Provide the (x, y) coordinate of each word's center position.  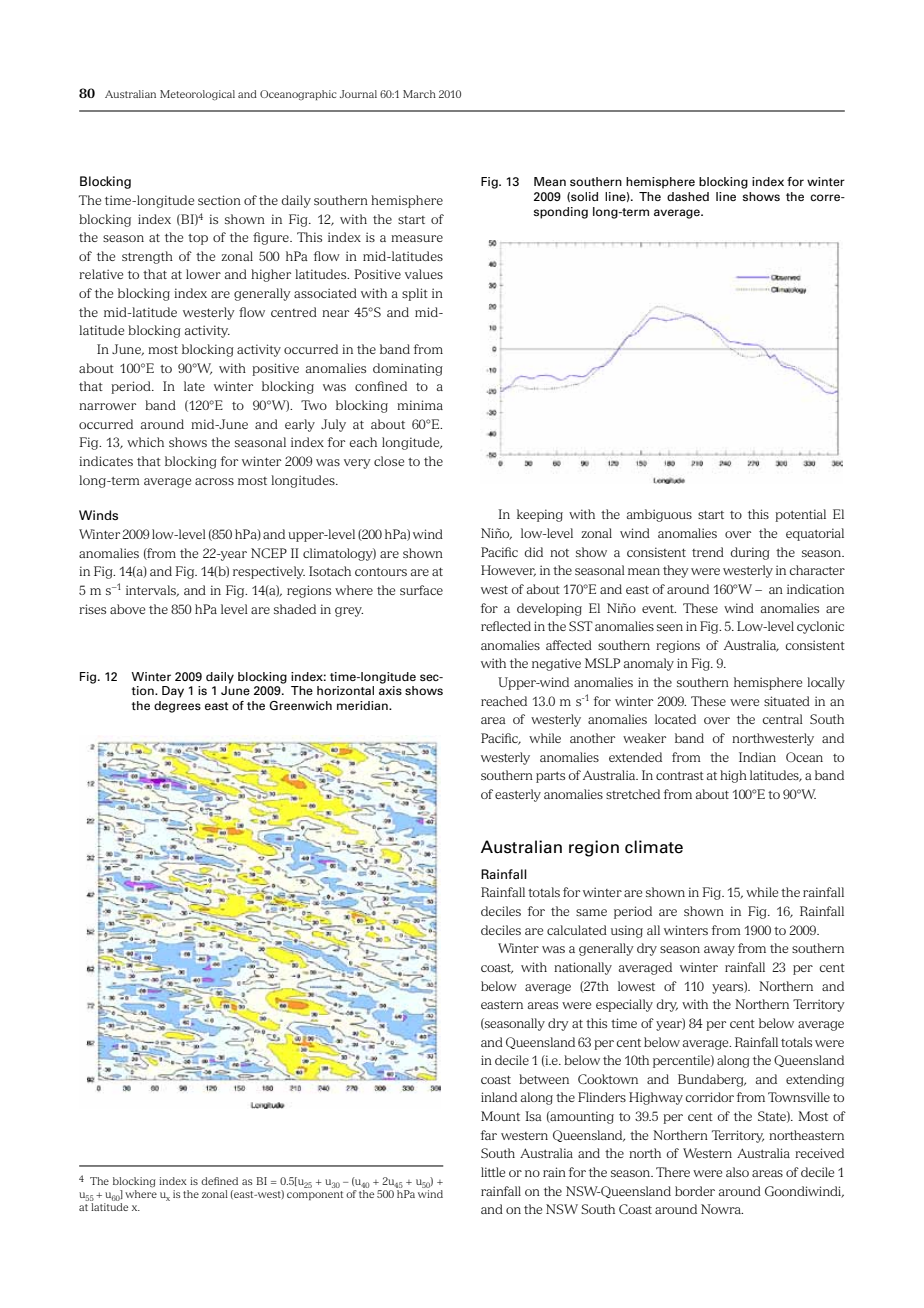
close (389, 461)
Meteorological (197, 95)
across (214, 481)
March (419, 94)
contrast (680, 776)
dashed (688, 196)
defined (219, 1181)
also (737, 1172)
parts (550, 777)
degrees (177, 707)
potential (800, 515)
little (493, 1172)
